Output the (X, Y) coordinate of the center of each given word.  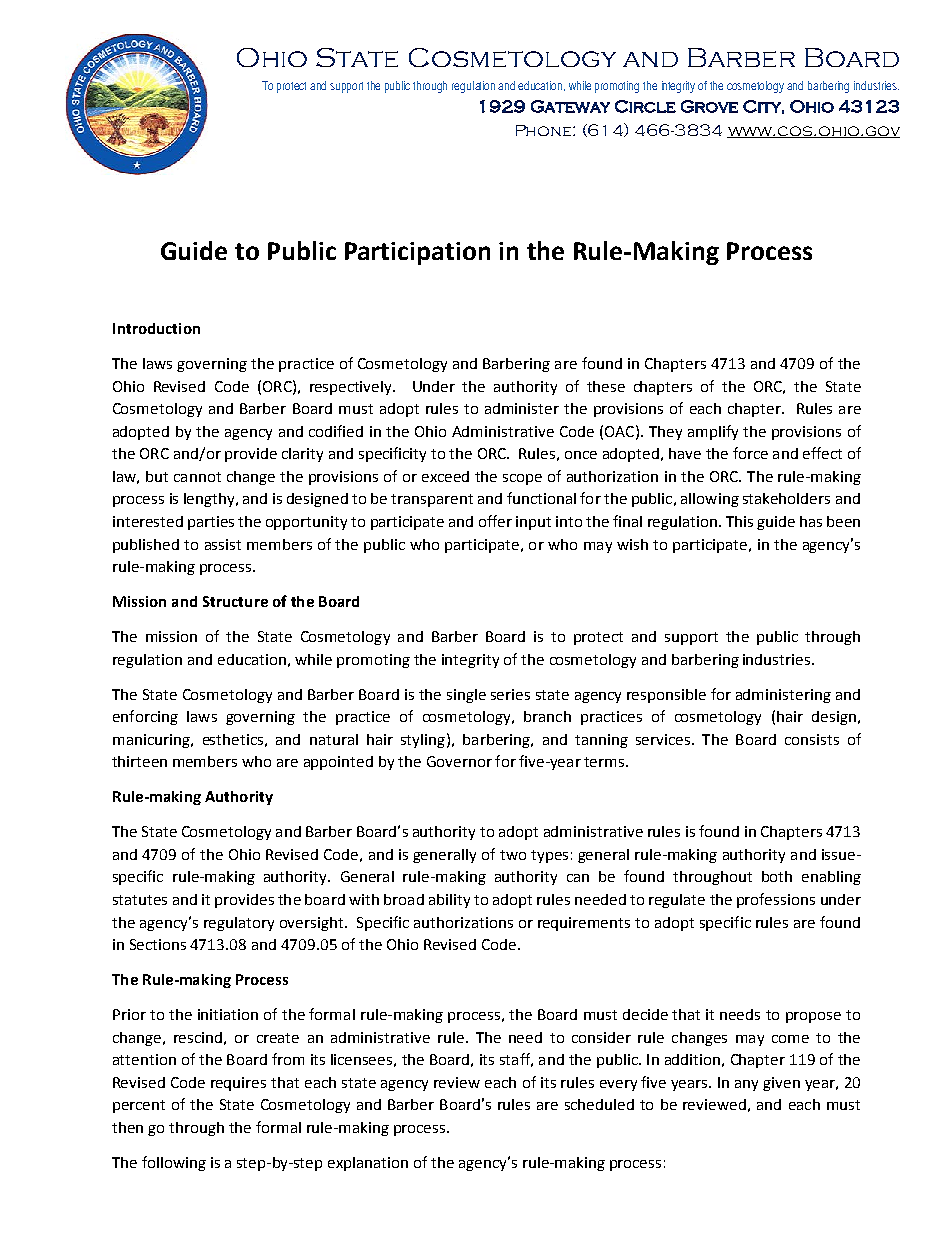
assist (223, 544)
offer (495, 521)
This (739, 521)
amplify (713, 432)
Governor (459, 761)
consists (812, 739)
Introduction (156, 328)
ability (449, 901)
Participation (417, 253)
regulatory (239, 924)
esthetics (233, 739)
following (174, 1163)
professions (776, 900)
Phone (545, 130)
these (606, 386)
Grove (709, 106)
